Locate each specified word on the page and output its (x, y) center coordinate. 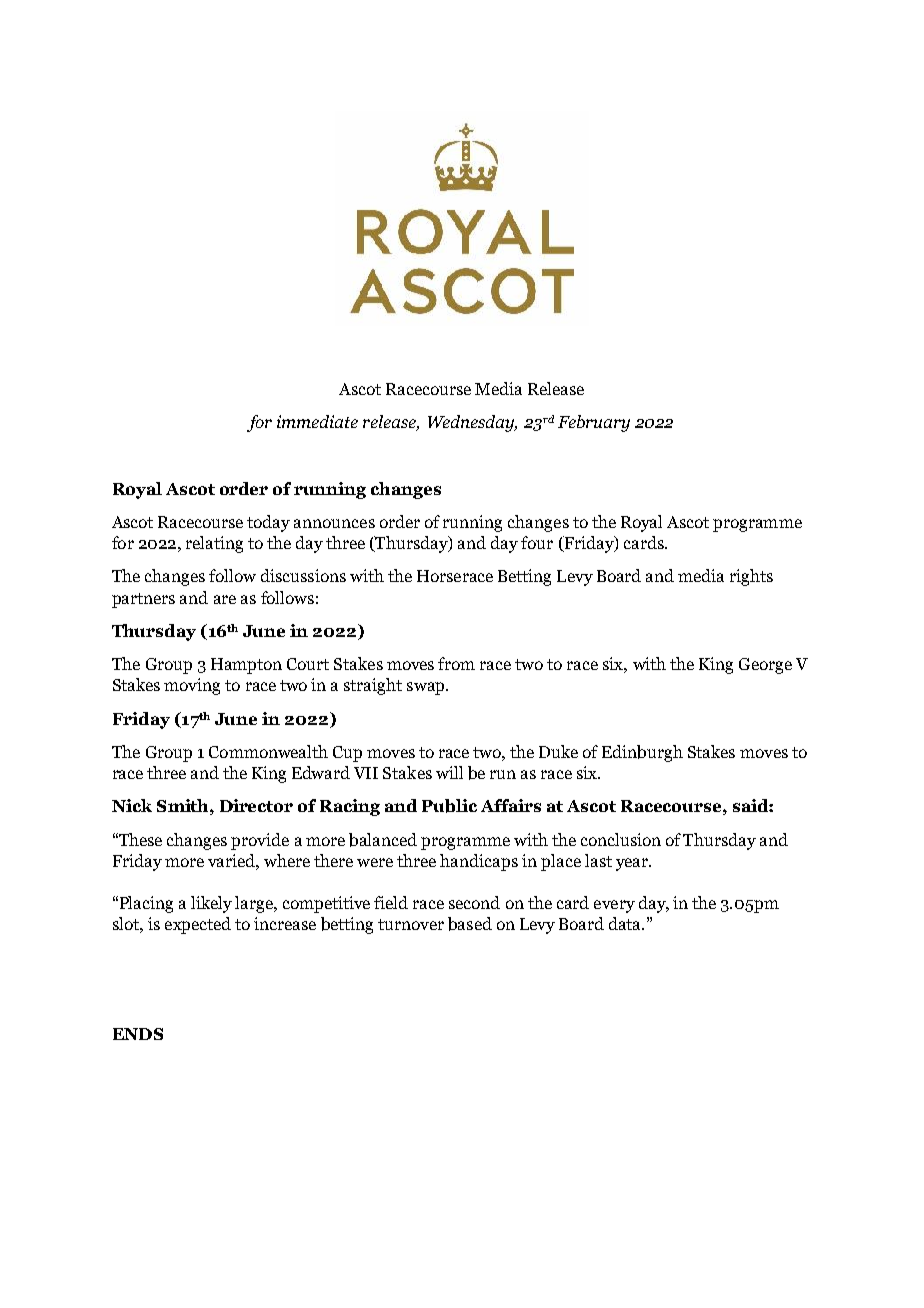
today (268, 523)
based (470, 924)
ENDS (138, 1034)
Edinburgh (642, 753)
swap (427, 688)
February (594, 423)
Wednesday (472, 423)
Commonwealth (268, 751)
